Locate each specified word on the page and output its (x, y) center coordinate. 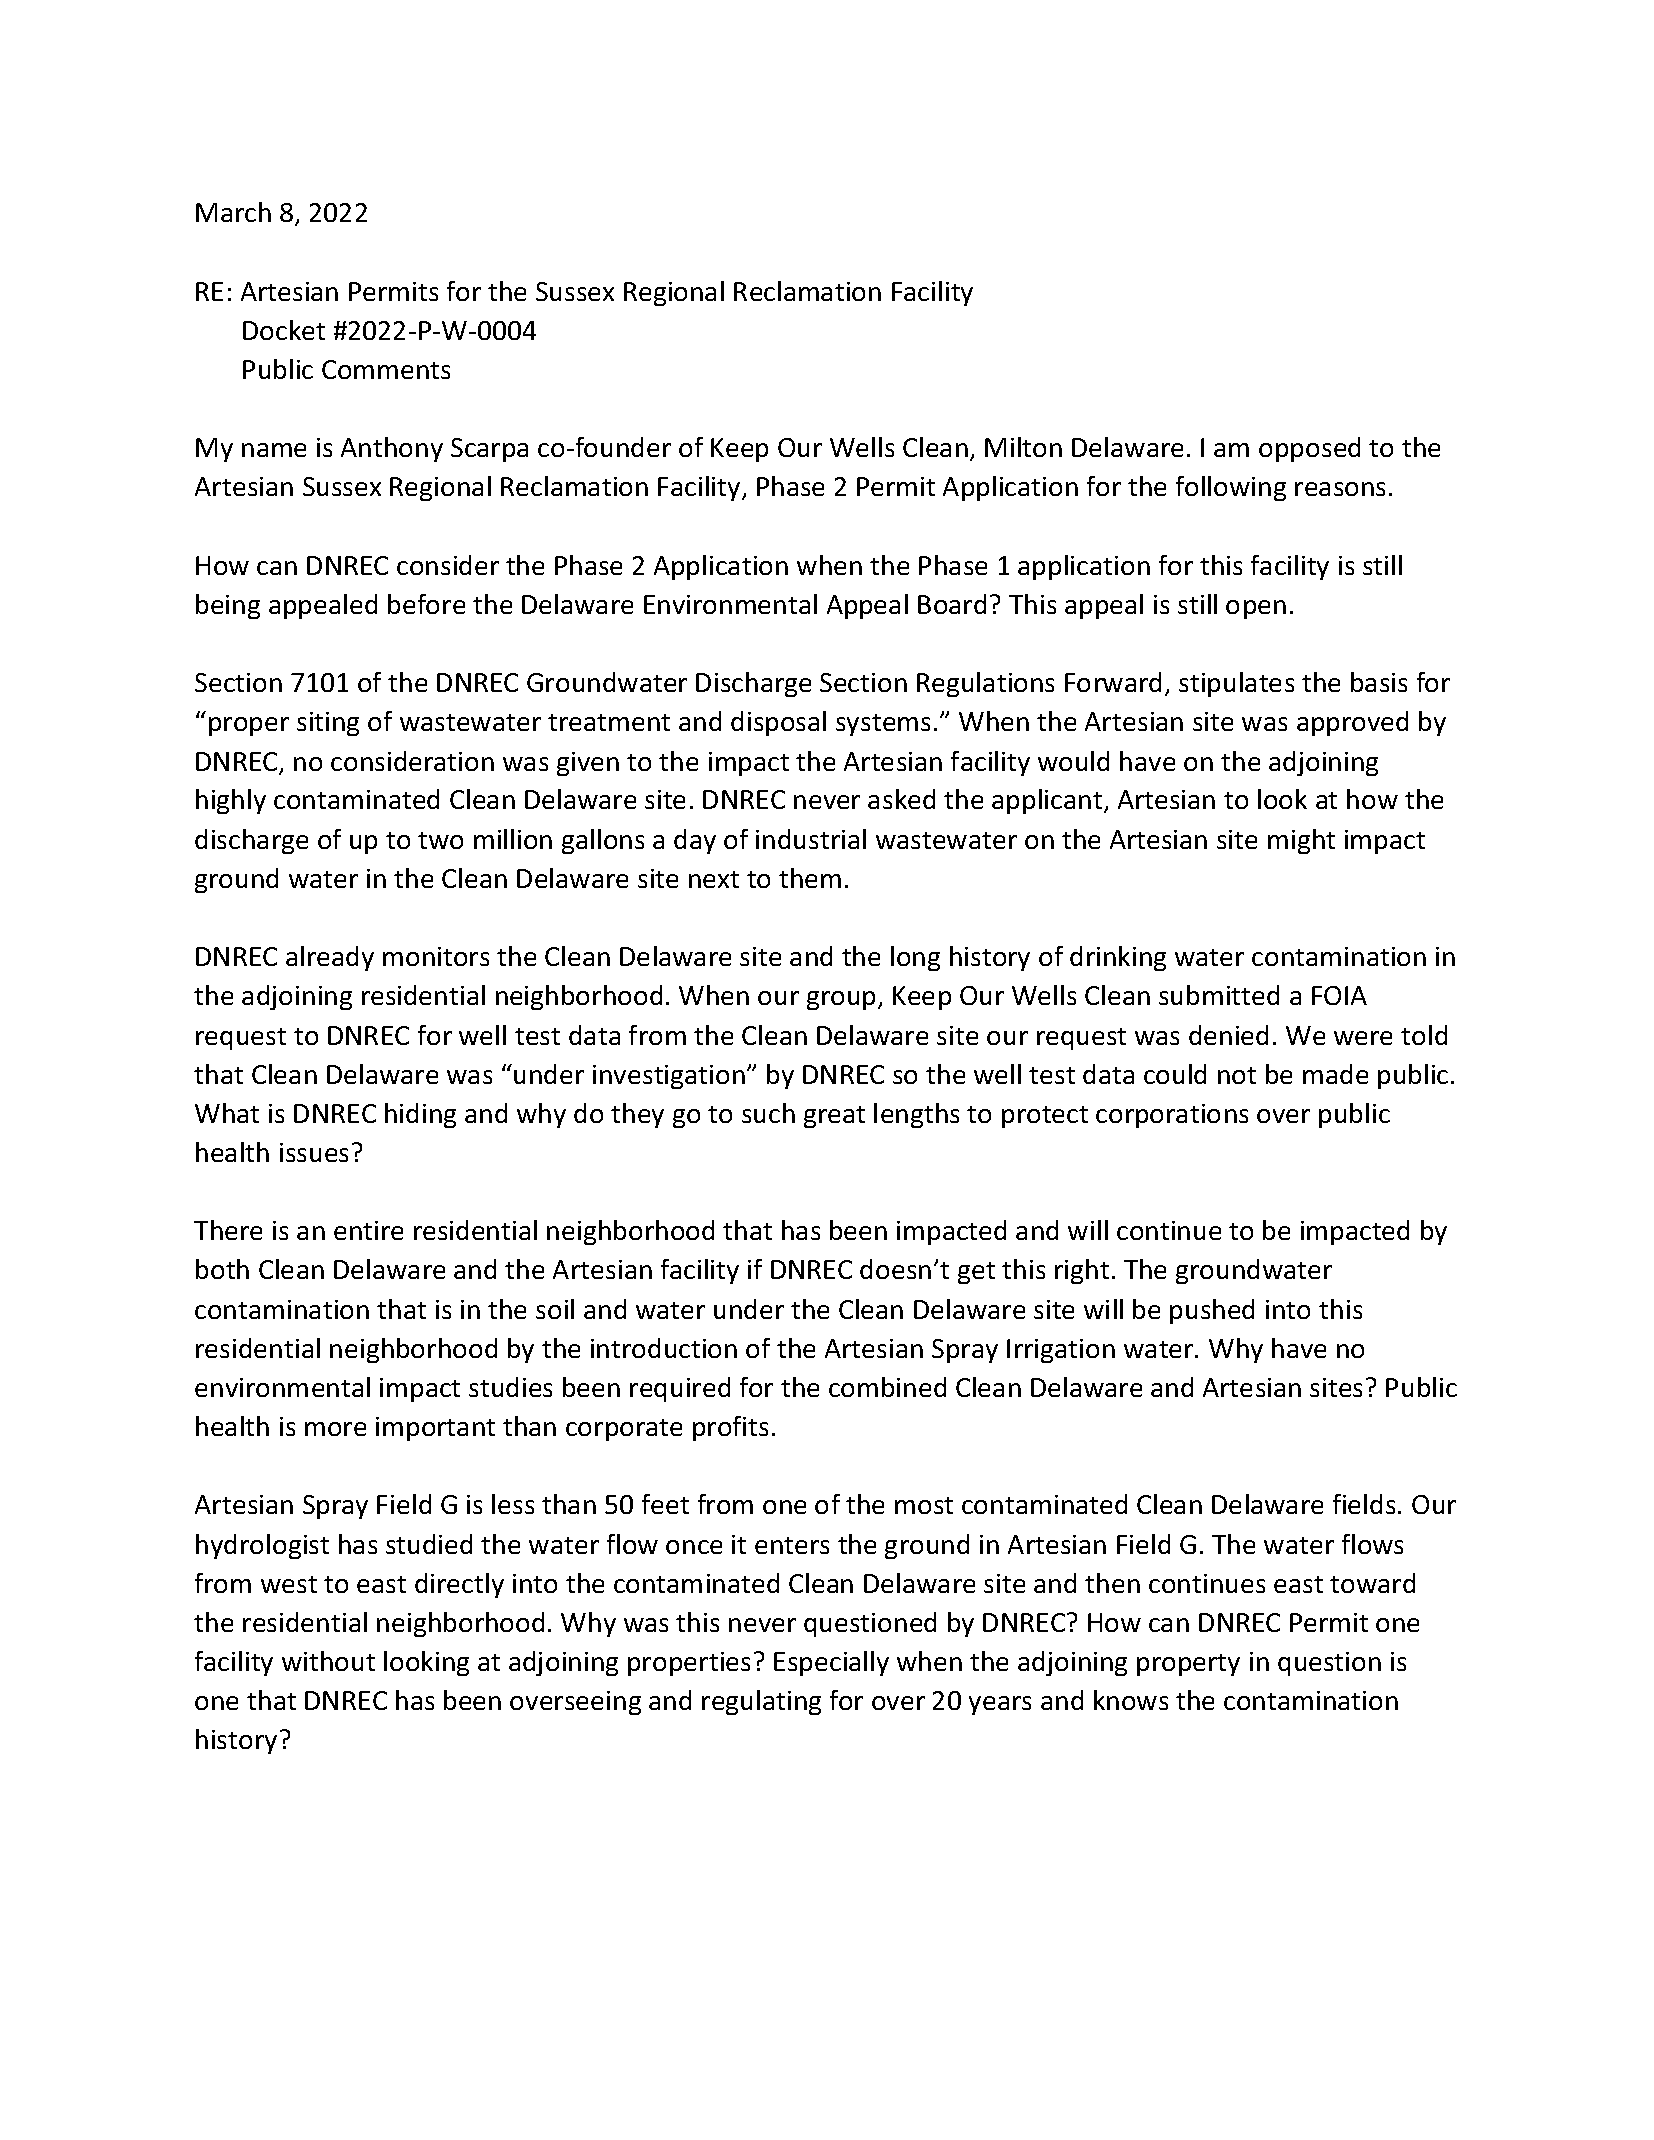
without (328, 1661)
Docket (284, 330)
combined (887, 1387)
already (330, 958)
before (426, 604)
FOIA (1339, 995)
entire (368, 1230)
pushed (1212, 1311)
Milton (1023, 447)
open (1256, 609)
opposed (1309, 449)
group (843, 1000)
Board (952, 604)
